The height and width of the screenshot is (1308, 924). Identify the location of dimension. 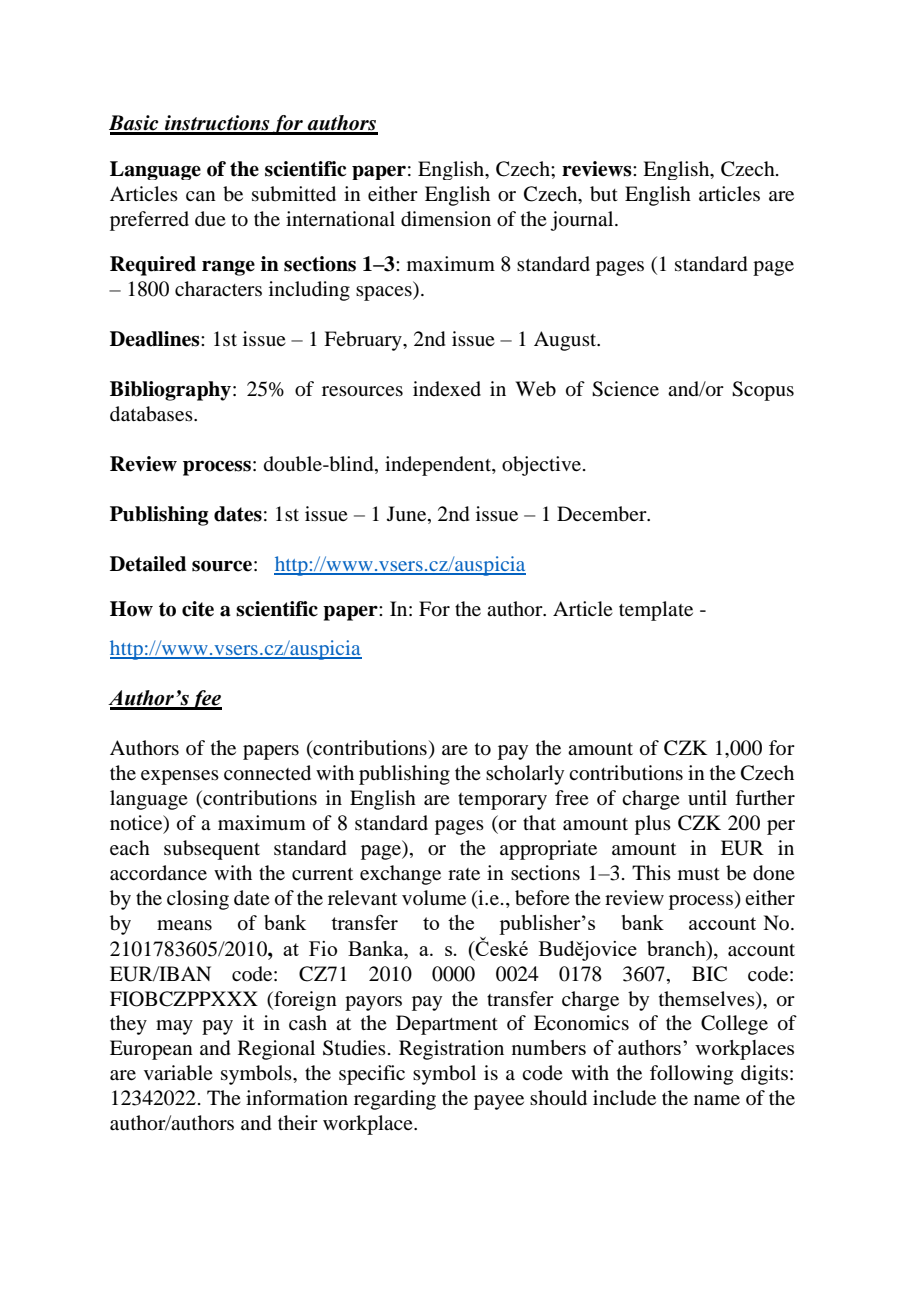
(446, 219).
